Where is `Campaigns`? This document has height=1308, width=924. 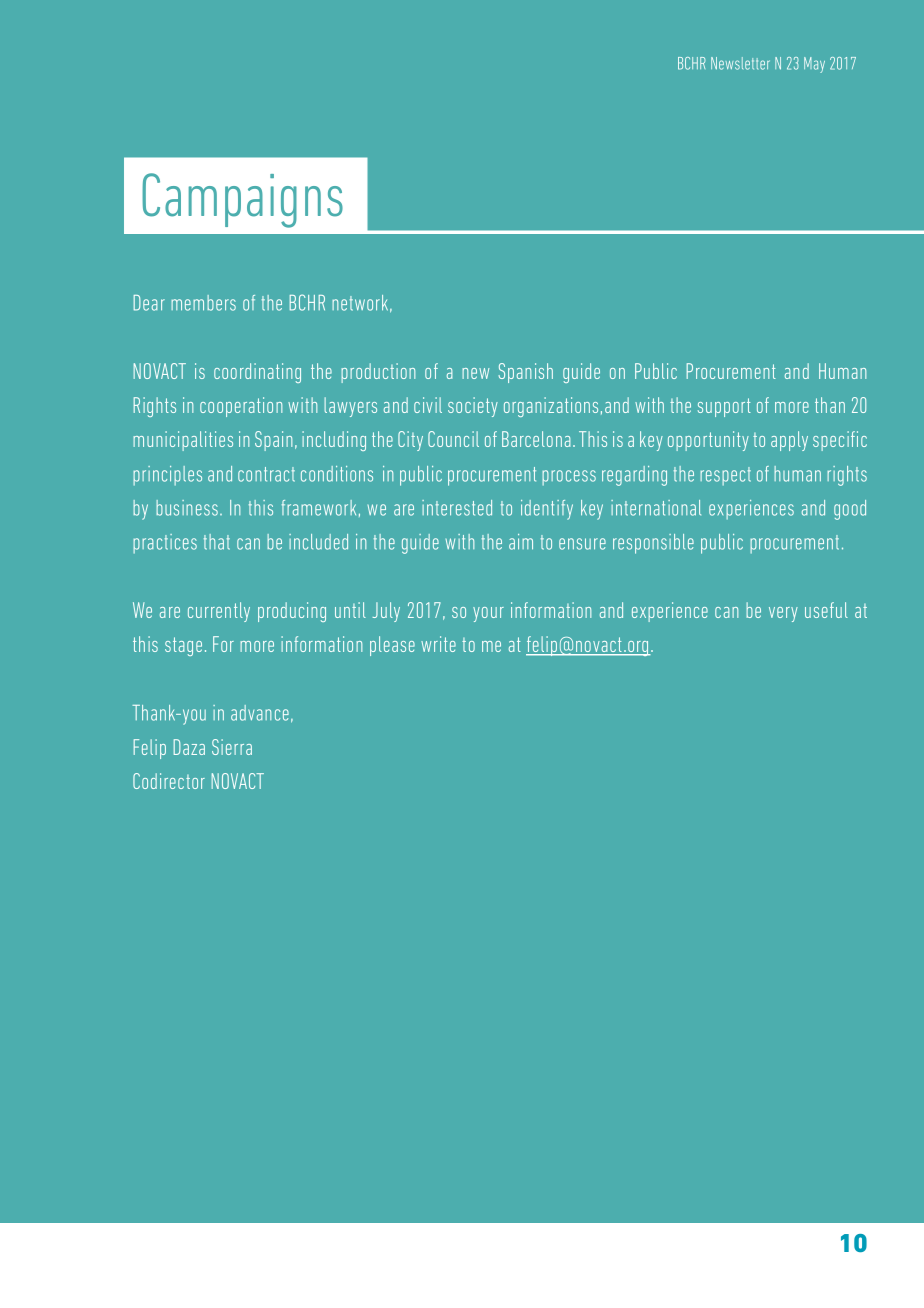 Campaigns is located at coordinates (242, 200).
